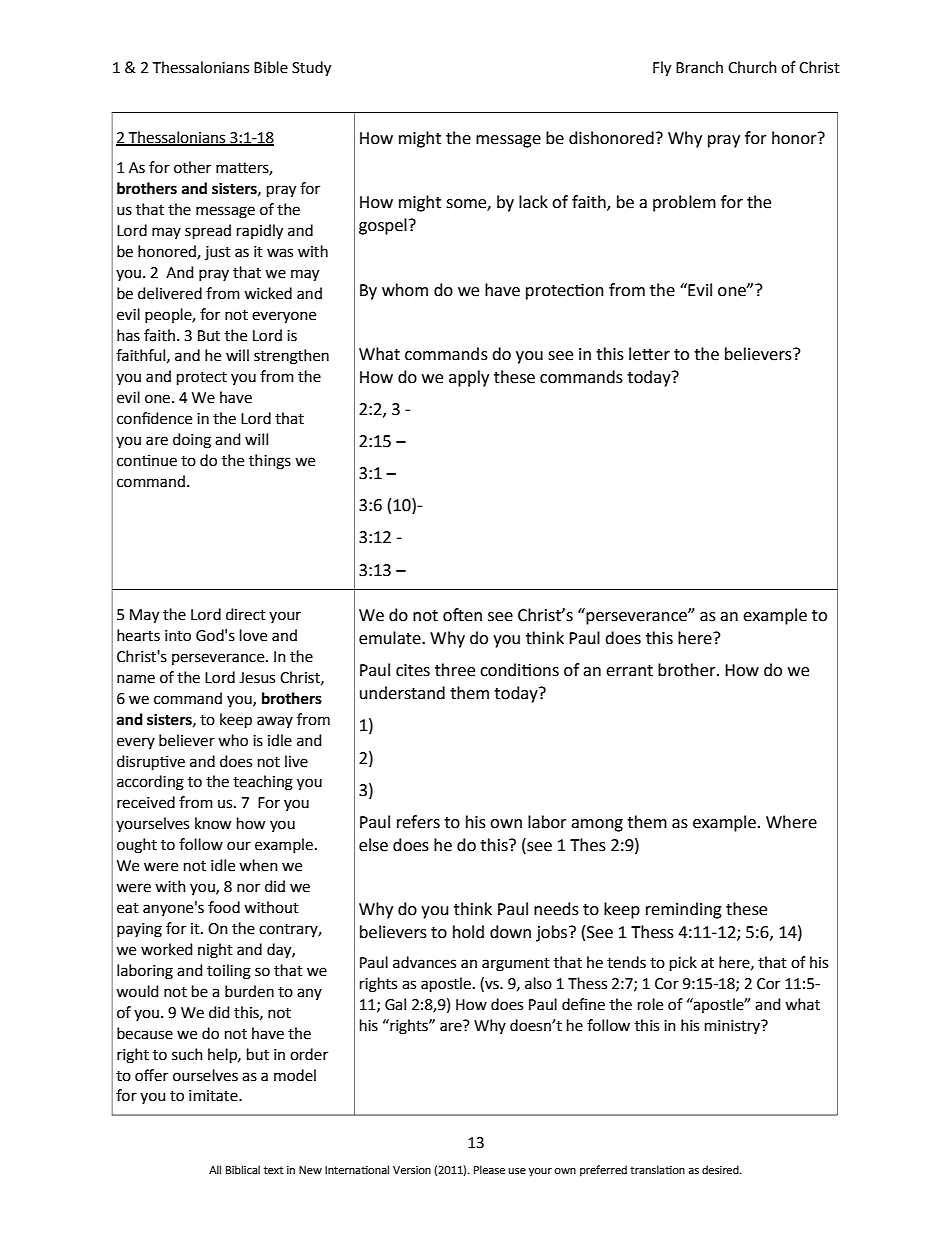  I want to click on Bible, so click(271, 67).
